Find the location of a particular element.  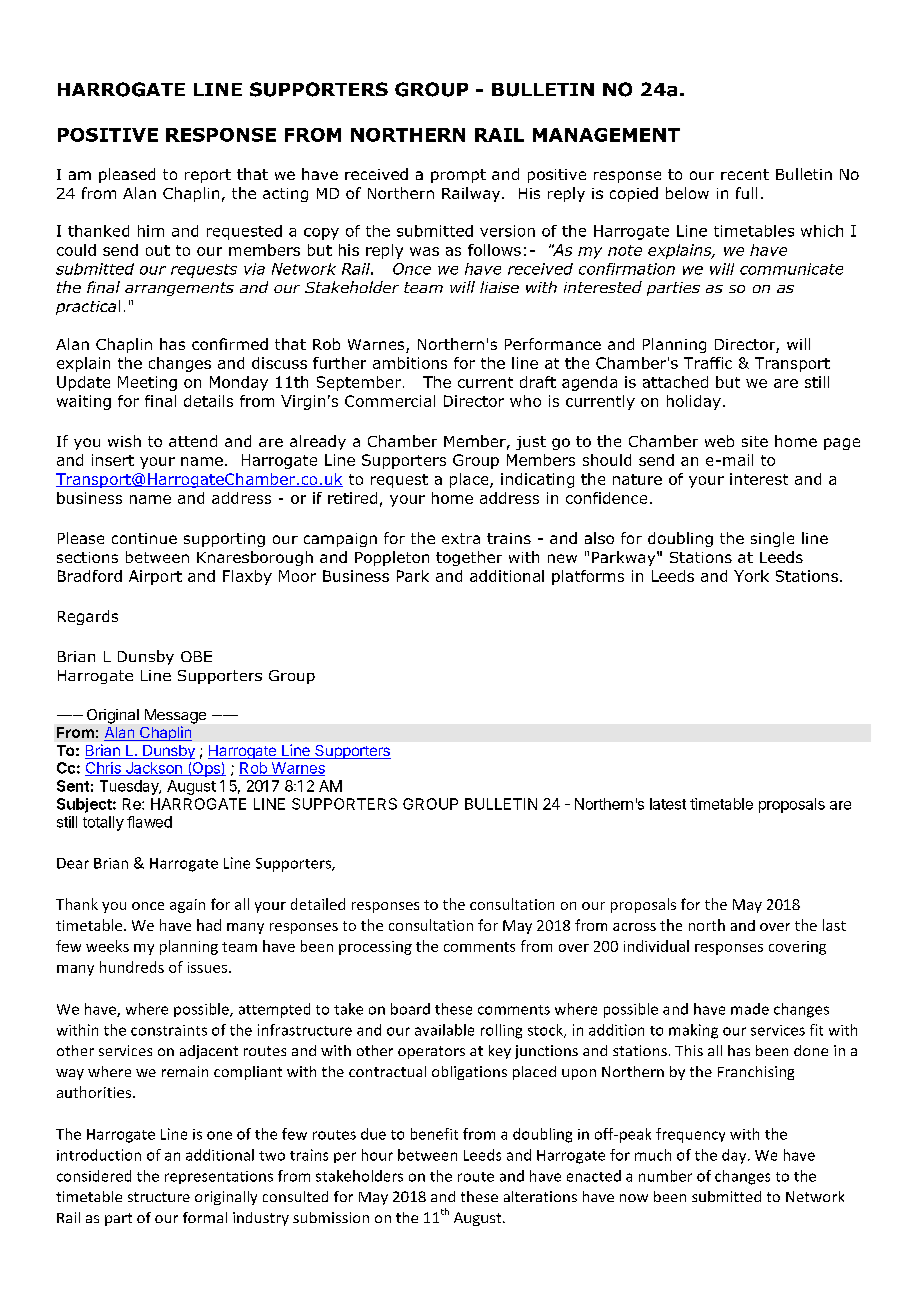

together is located at coordinates (469, 558).
